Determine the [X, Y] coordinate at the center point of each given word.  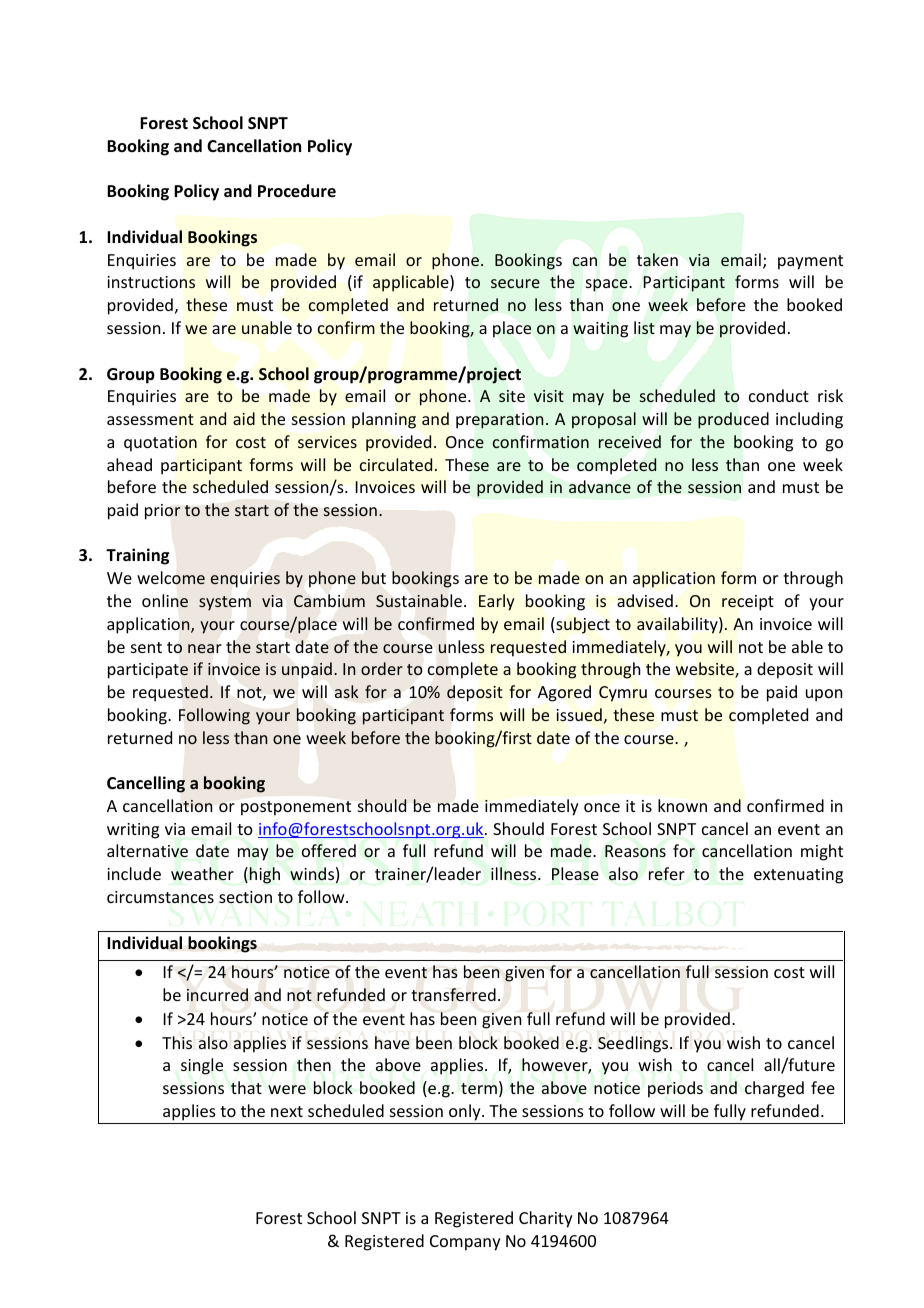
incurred [217, 994]
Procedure [297, 191]
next [287, 1111]
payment [810, 262]
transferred [453, 994]
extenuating [798, 876]
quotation [160, 444]
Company [465, 1243]
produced [733, 420]
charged [774, 1089]
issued [580, 716]
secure [515, 283]
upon [824, 695]
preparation [499, 421]
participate [148, 671]
